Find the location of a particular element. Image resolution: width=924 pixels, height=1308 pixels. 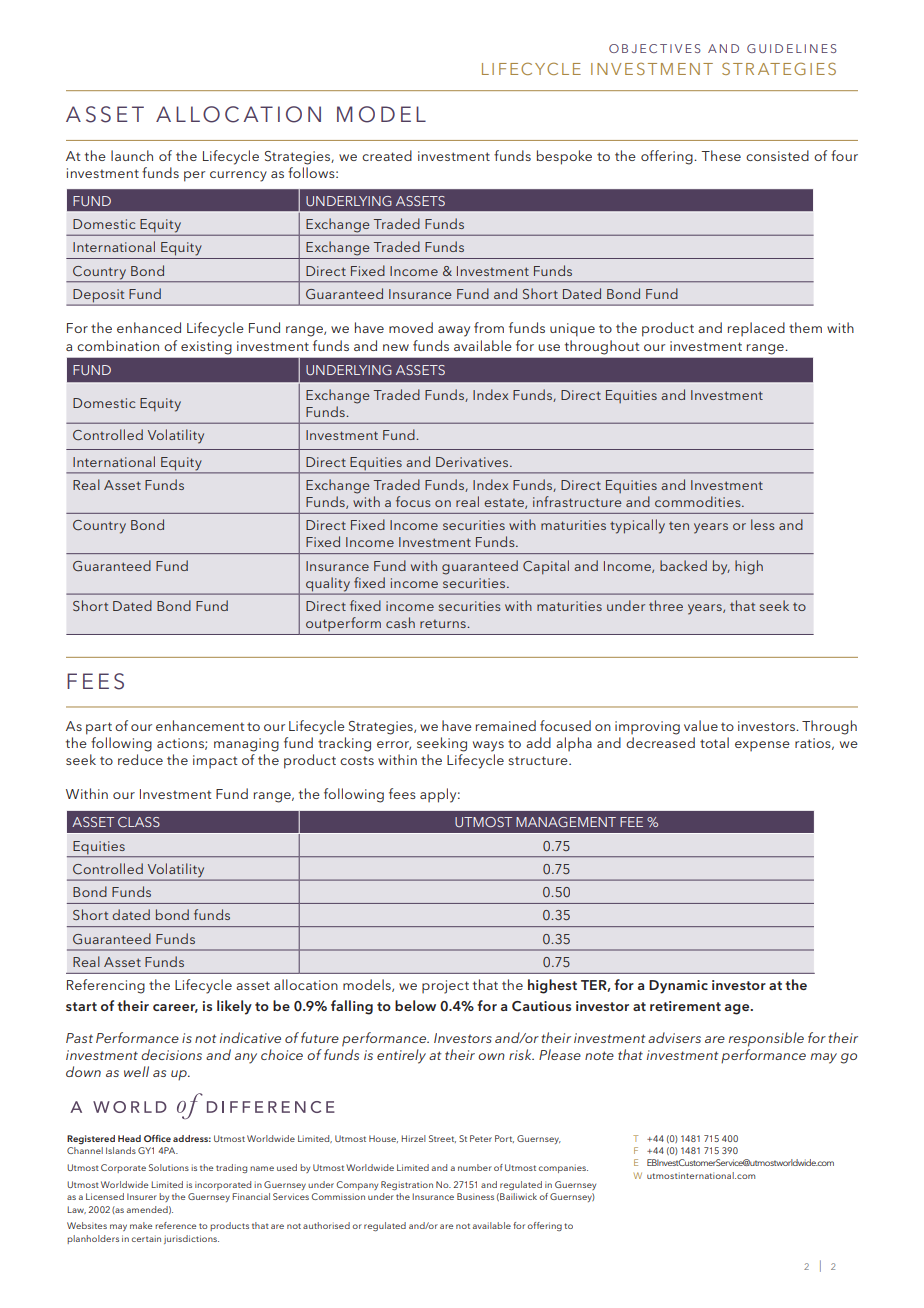

created is located at coordinates (387, 155).
